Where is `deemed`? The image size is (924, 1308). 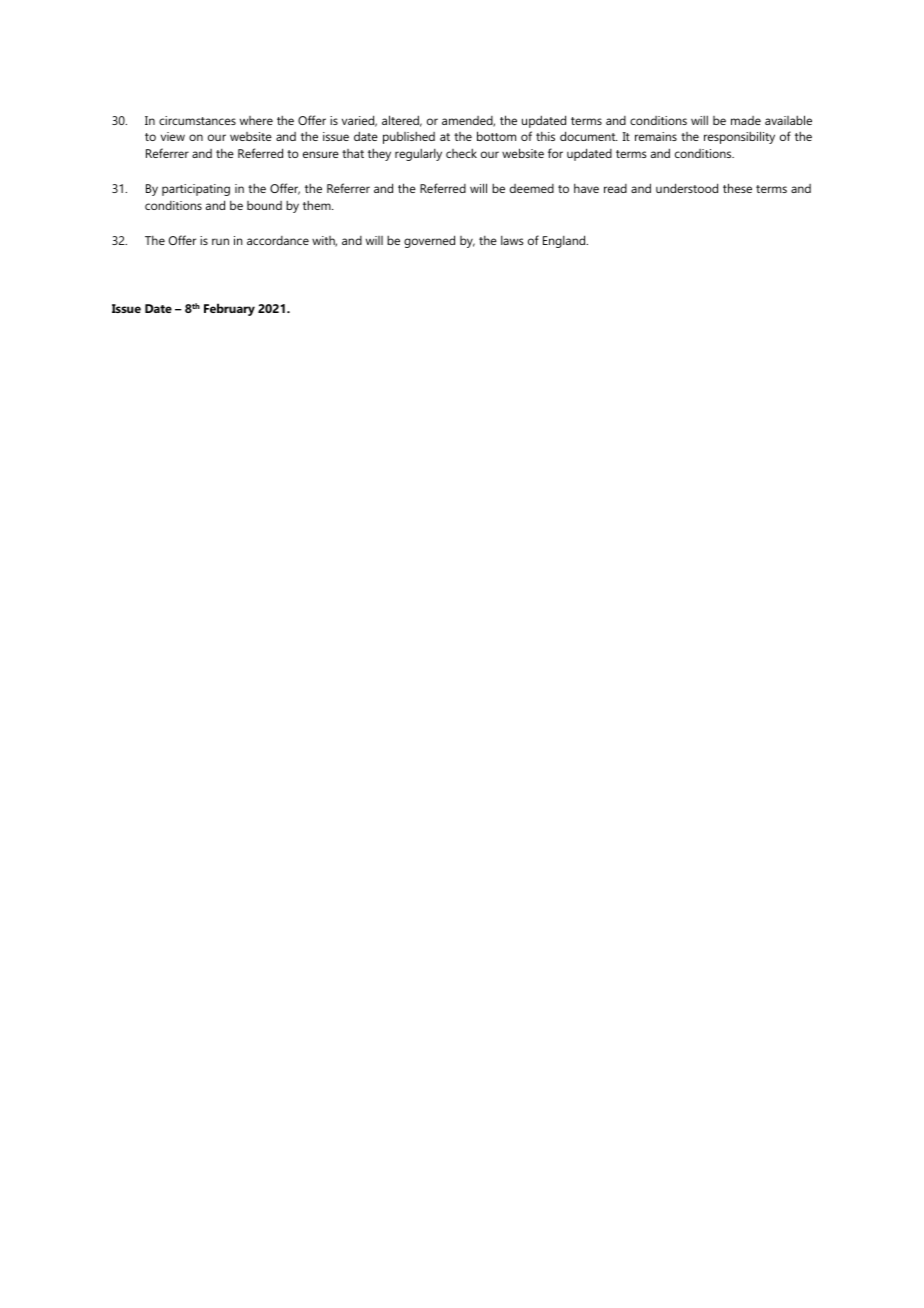 deemed is located at coordinates (532, 188).
